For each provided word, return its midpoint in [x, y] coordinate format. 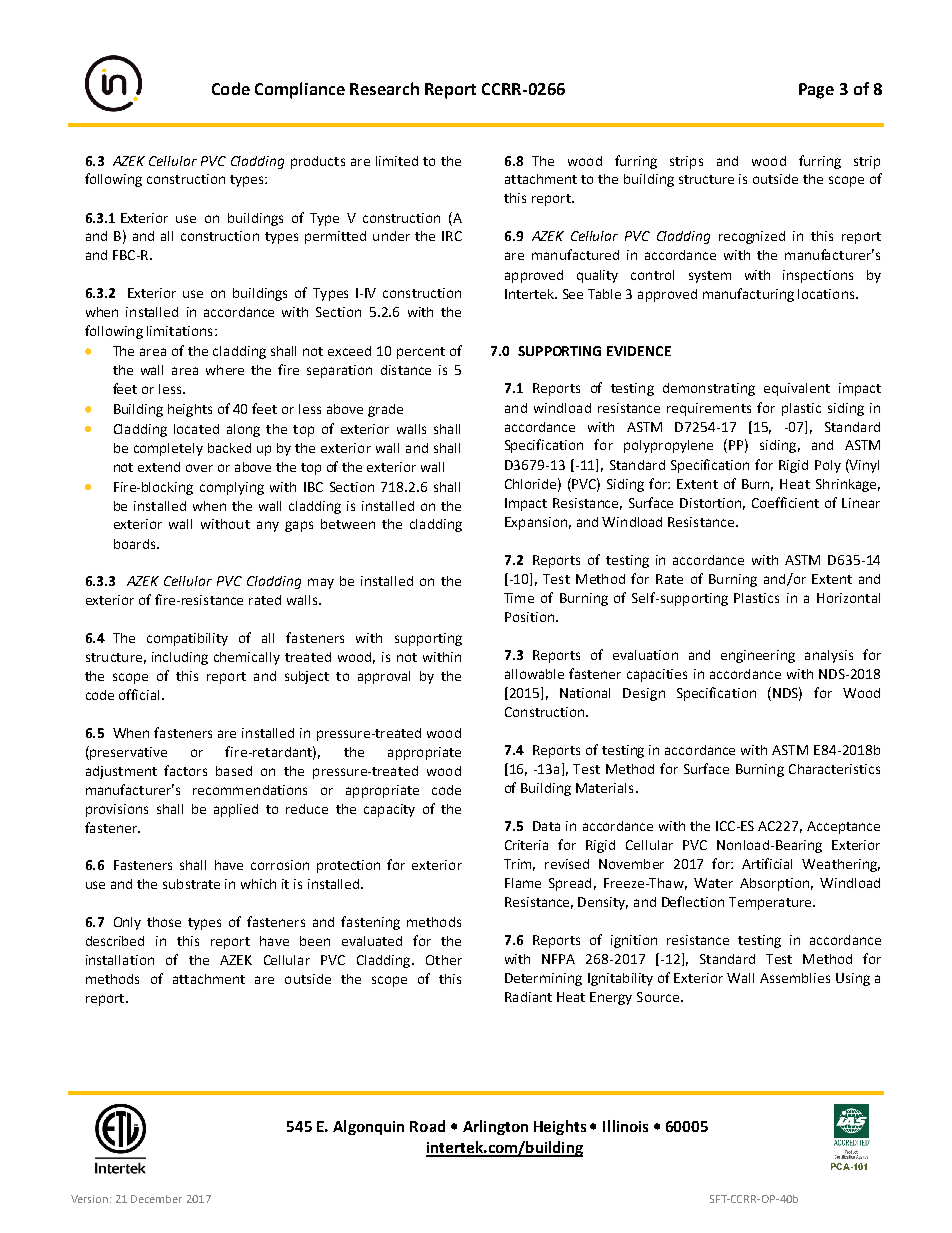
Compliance [300, 90]
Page [816, 91]
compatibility [187, 639]
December [156, 1199]
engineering [758, 656]
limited [397, 161]
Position [529, 617]
